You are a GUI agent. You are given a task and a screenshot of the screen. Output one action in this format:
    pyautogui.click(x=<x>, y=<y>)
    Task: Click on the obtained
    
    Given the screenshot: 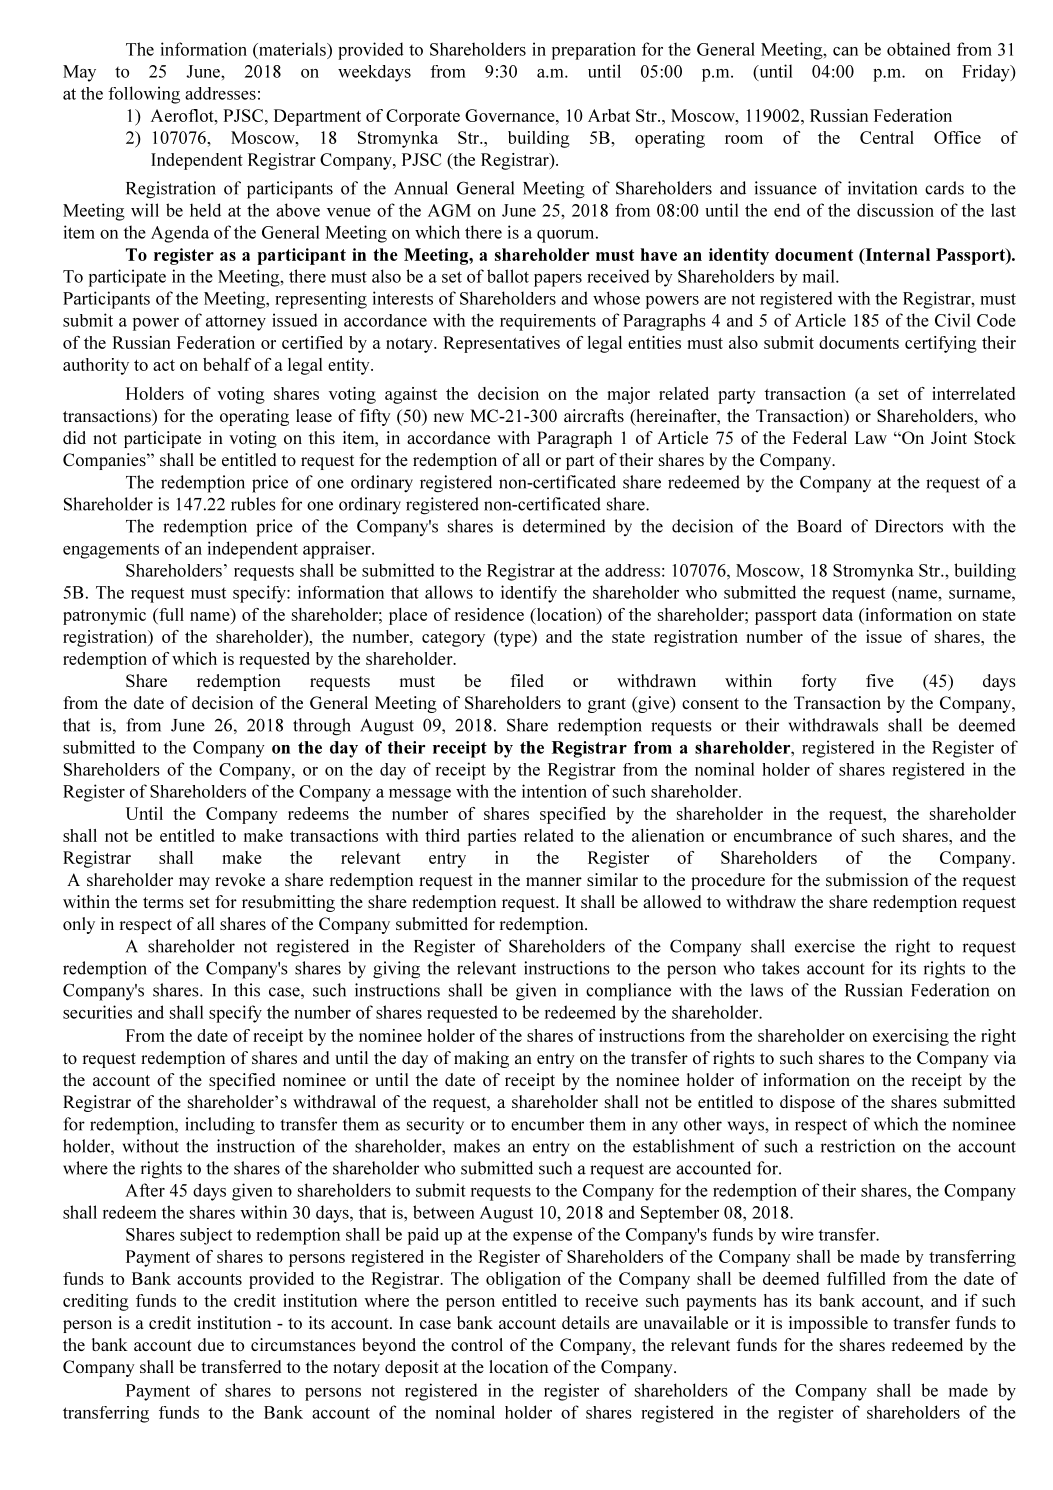 What is the action you would take?
    pyautogui.click(x=918, y=49)
